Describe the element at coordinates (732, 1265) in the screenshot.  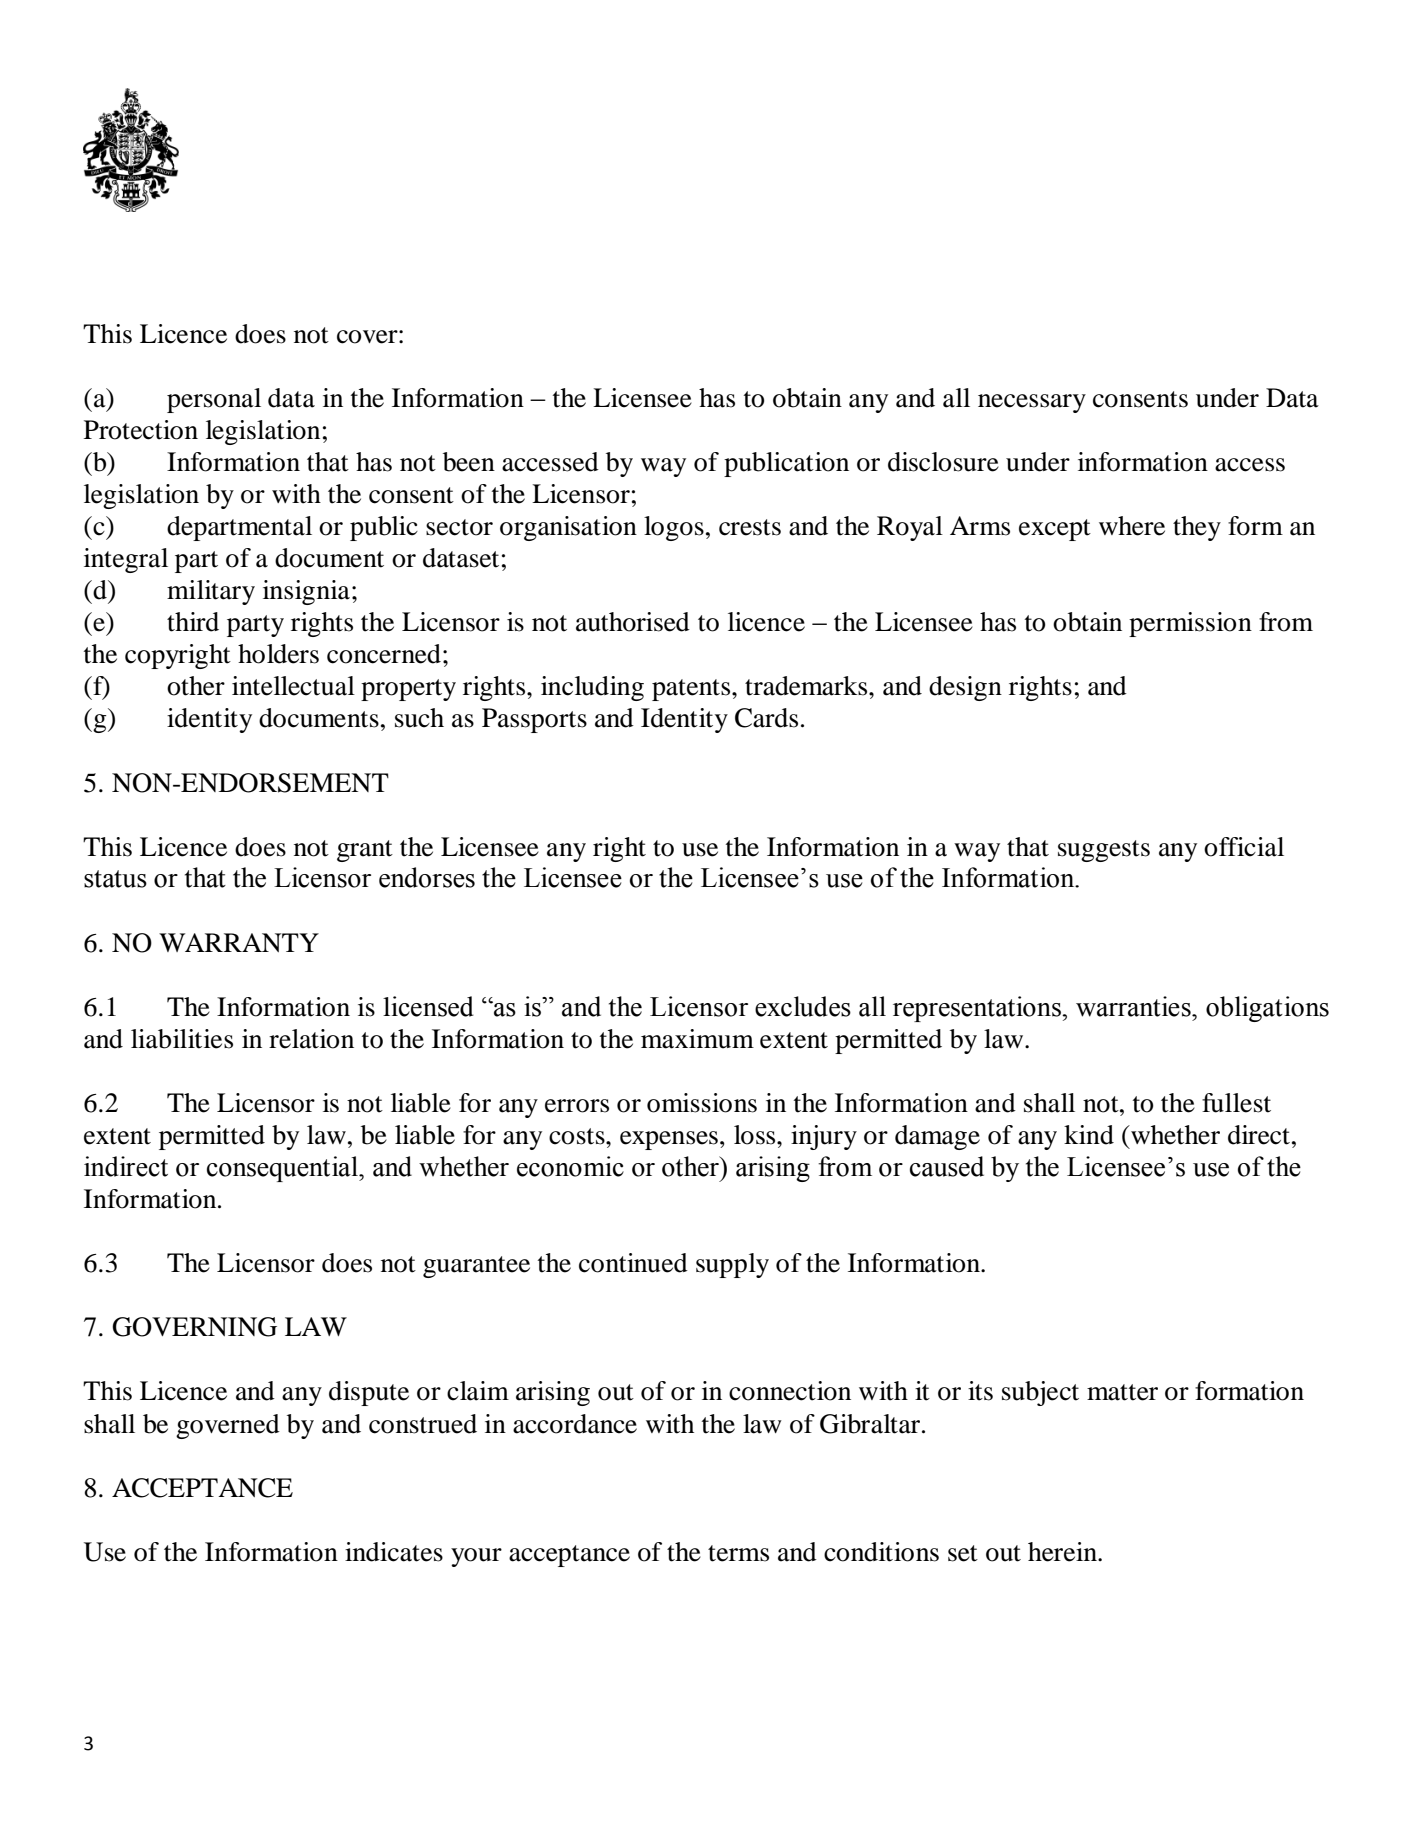
I see `supply` at that location.
